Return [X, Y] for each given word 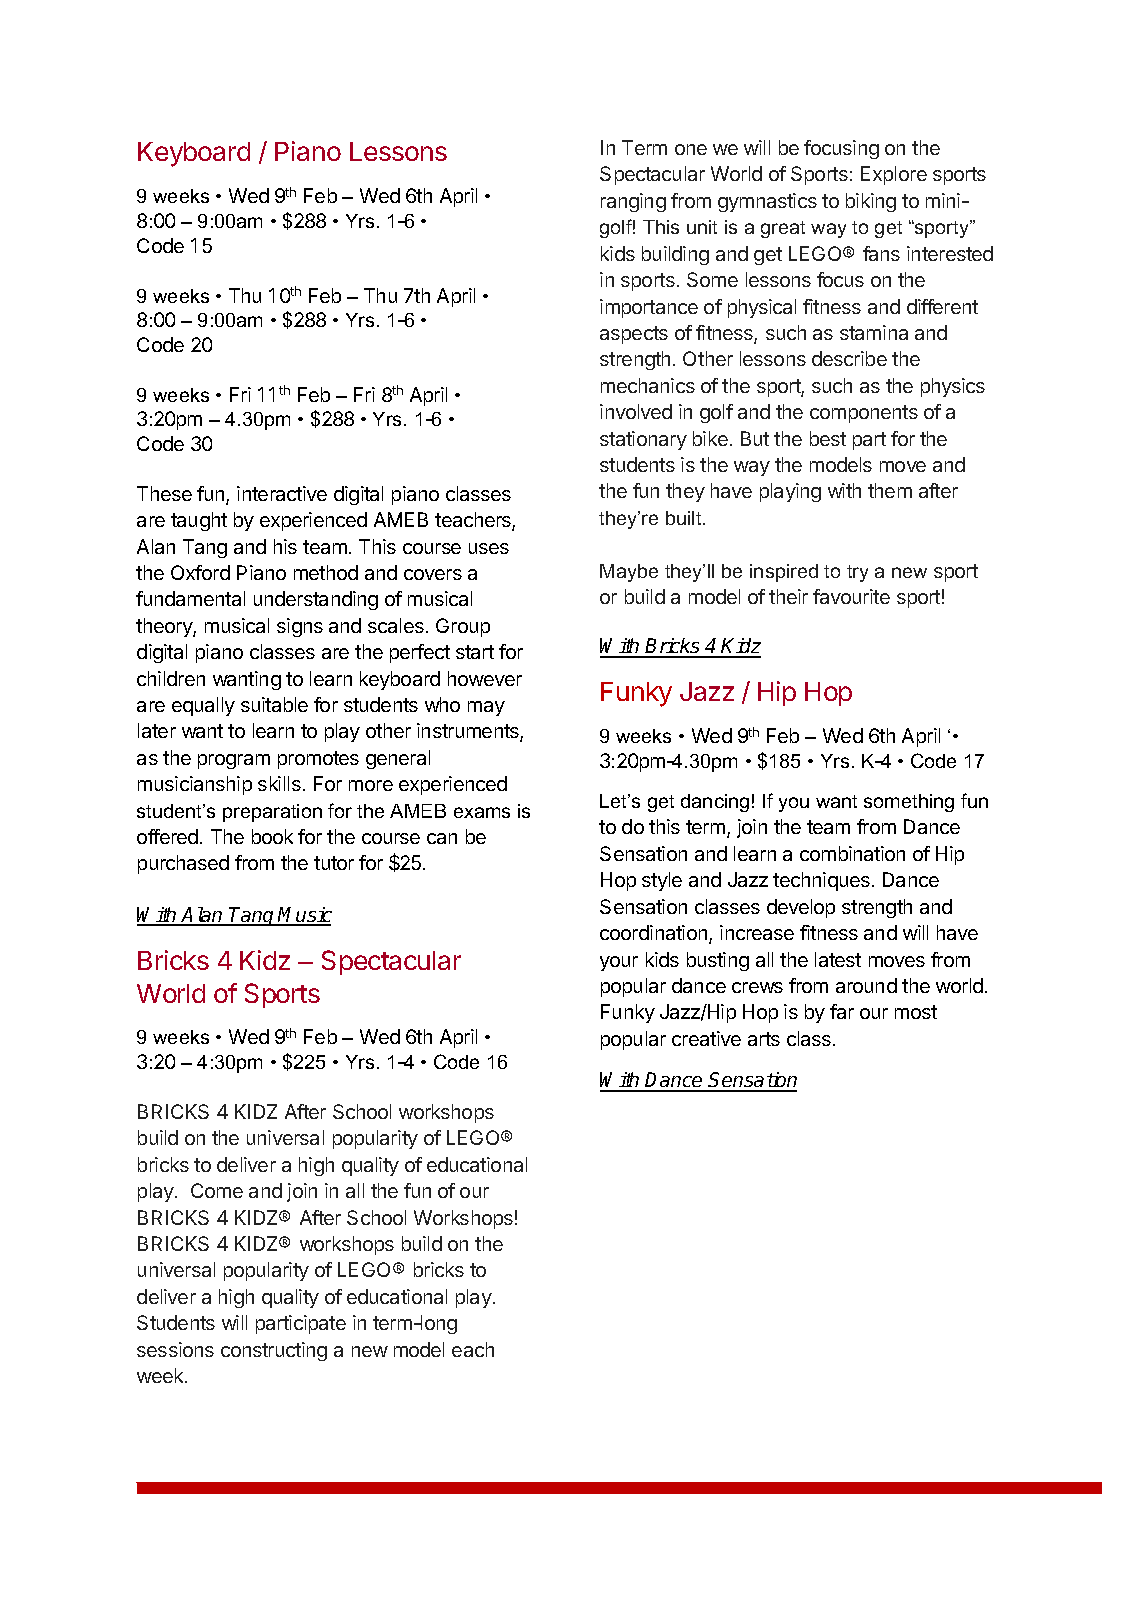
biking [871, 202]
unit [702, 227]
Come [217, 1190]
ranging [633, 202]
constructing [274, 1351]
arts [764, 1039]
